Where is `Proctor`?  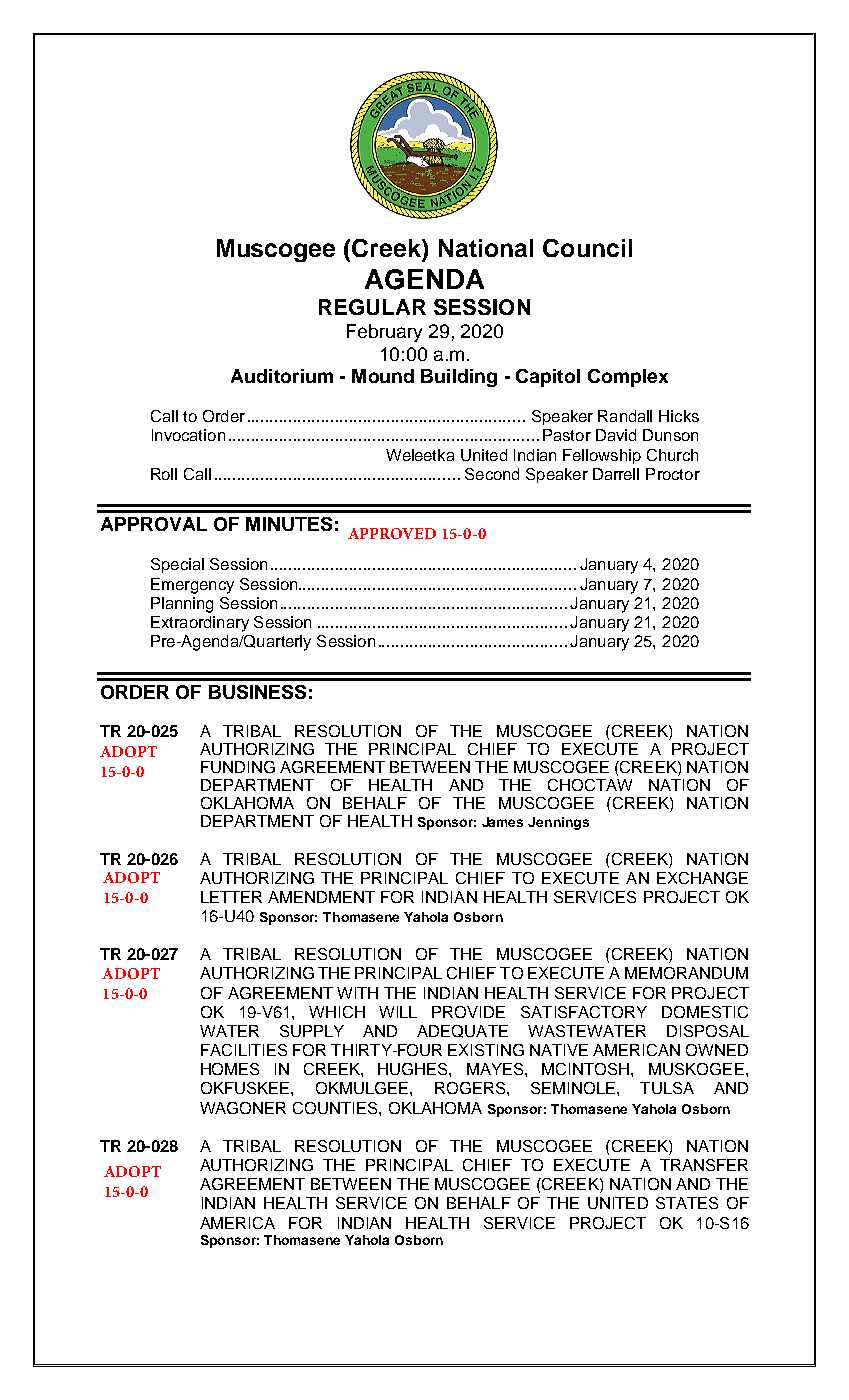
Proctor is located at coordinates (673, 474).
